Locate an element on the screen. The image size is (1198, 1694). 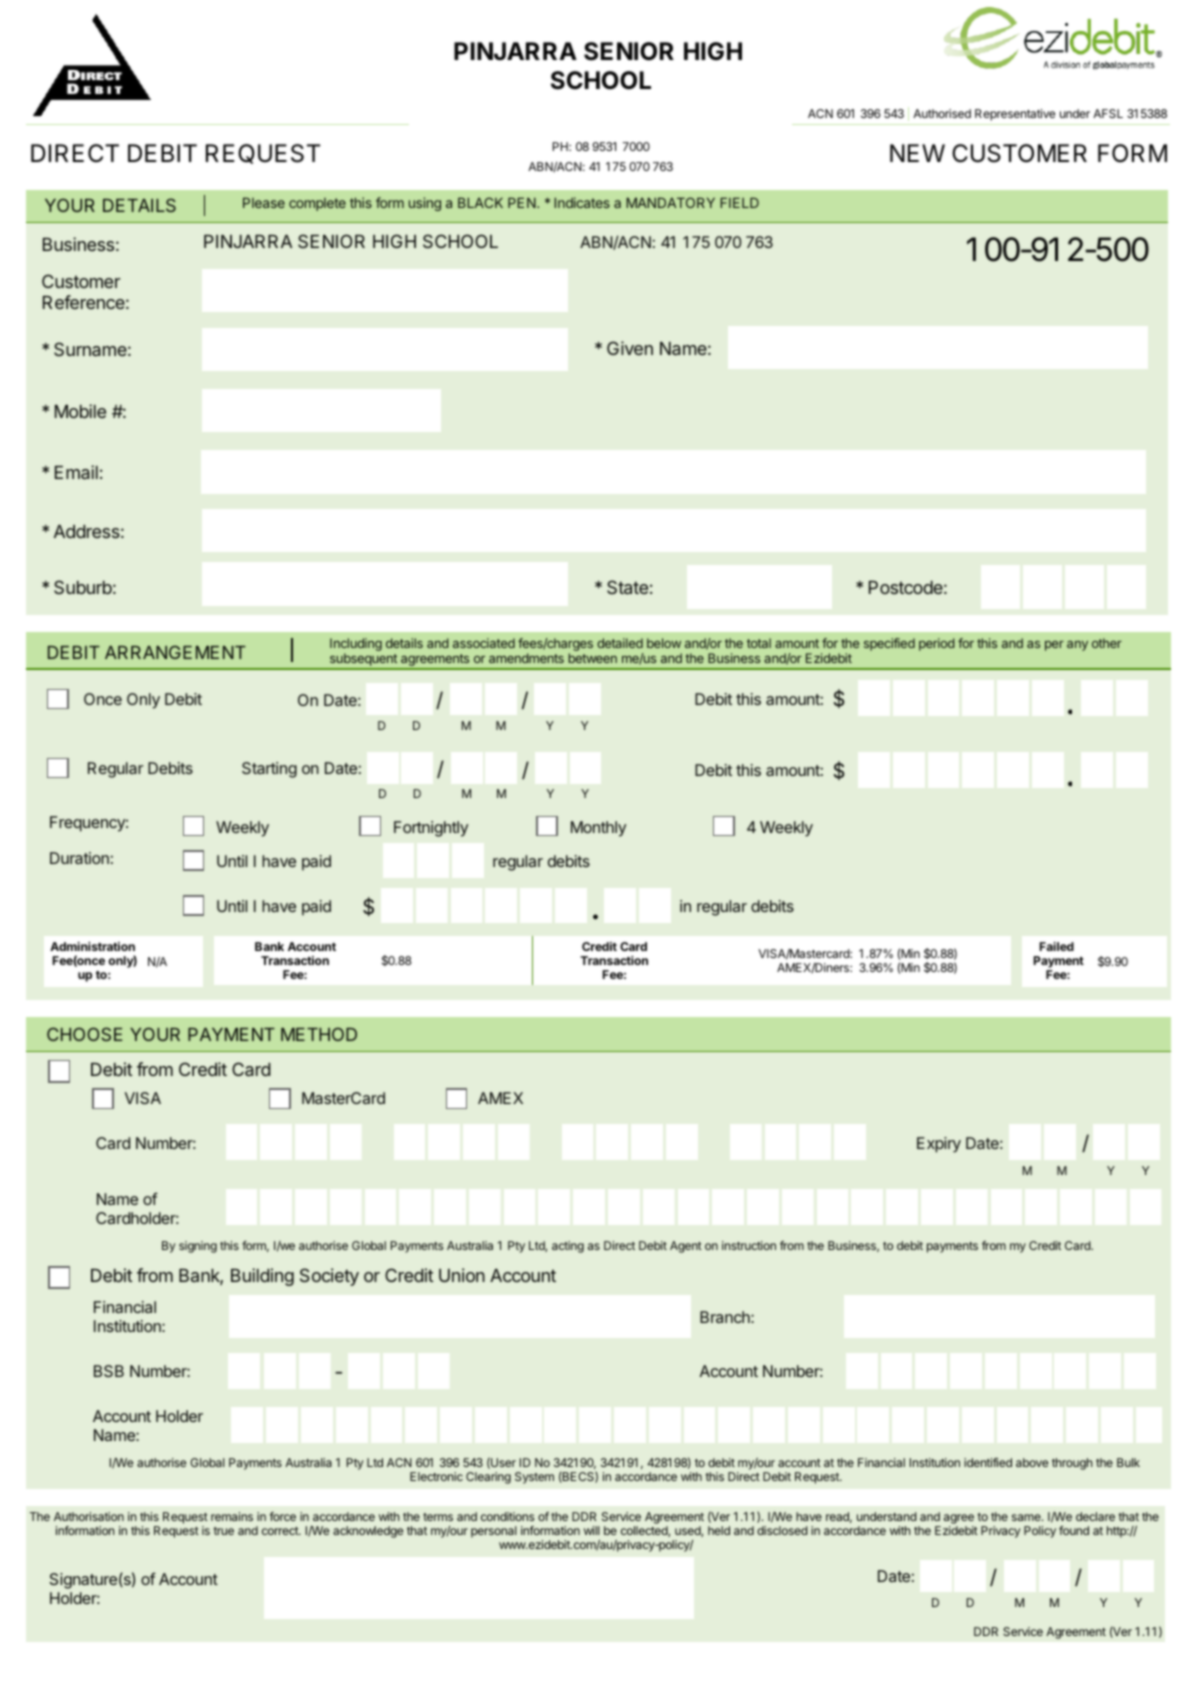
Please is located at coordinates (264, 202).
